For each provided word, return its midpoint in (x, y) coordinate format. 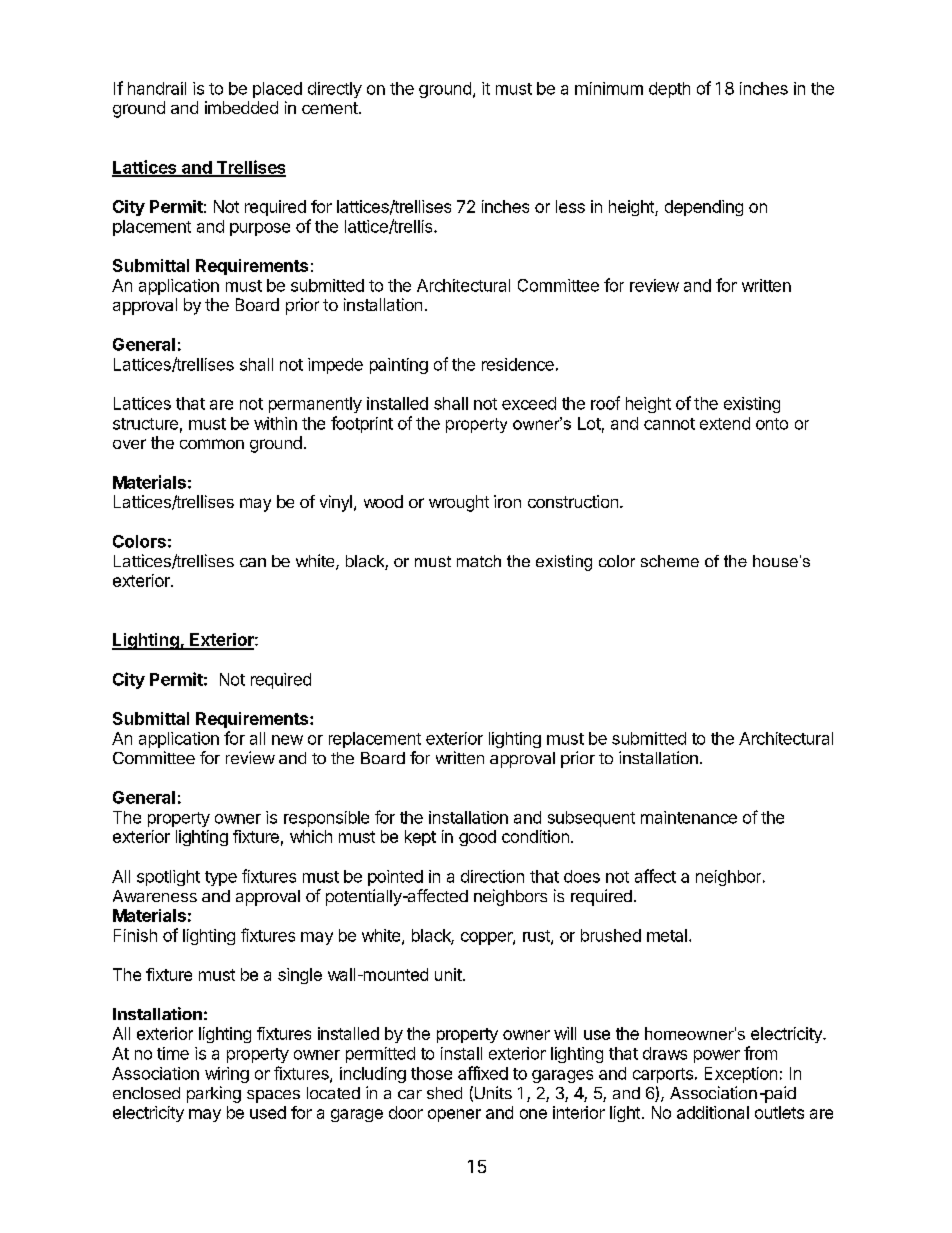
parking (214, 1094)
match (479, 561)
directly (335, 90)
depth (669, 90)
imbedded (241, 107)
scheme (670, 561)
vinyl (336, 503)
